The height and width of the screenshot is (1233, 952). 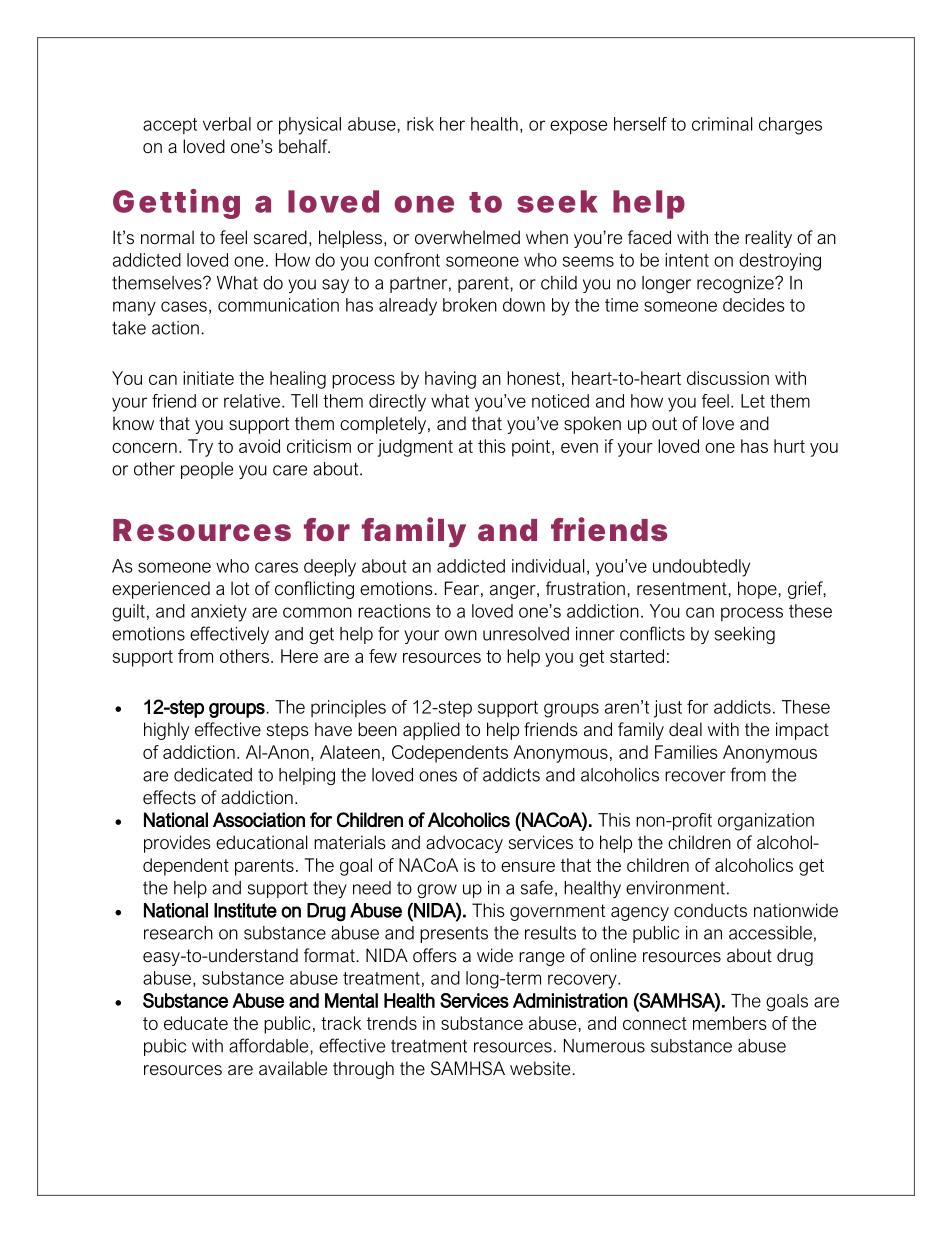 I want to click on verbal, so click(x=227, y=124).
